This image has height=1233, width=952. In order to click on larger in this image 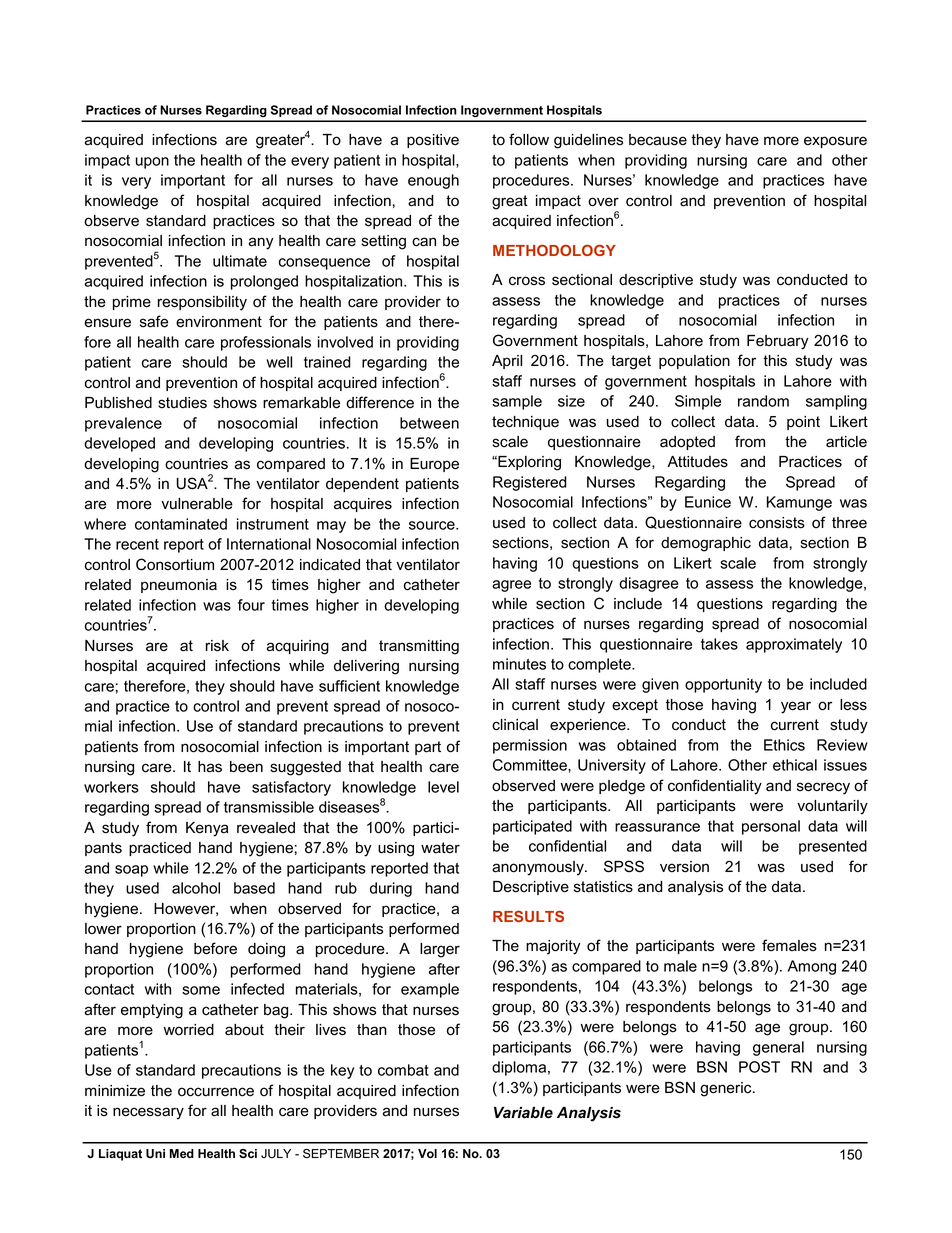, I will do `click(440, 950)`.
